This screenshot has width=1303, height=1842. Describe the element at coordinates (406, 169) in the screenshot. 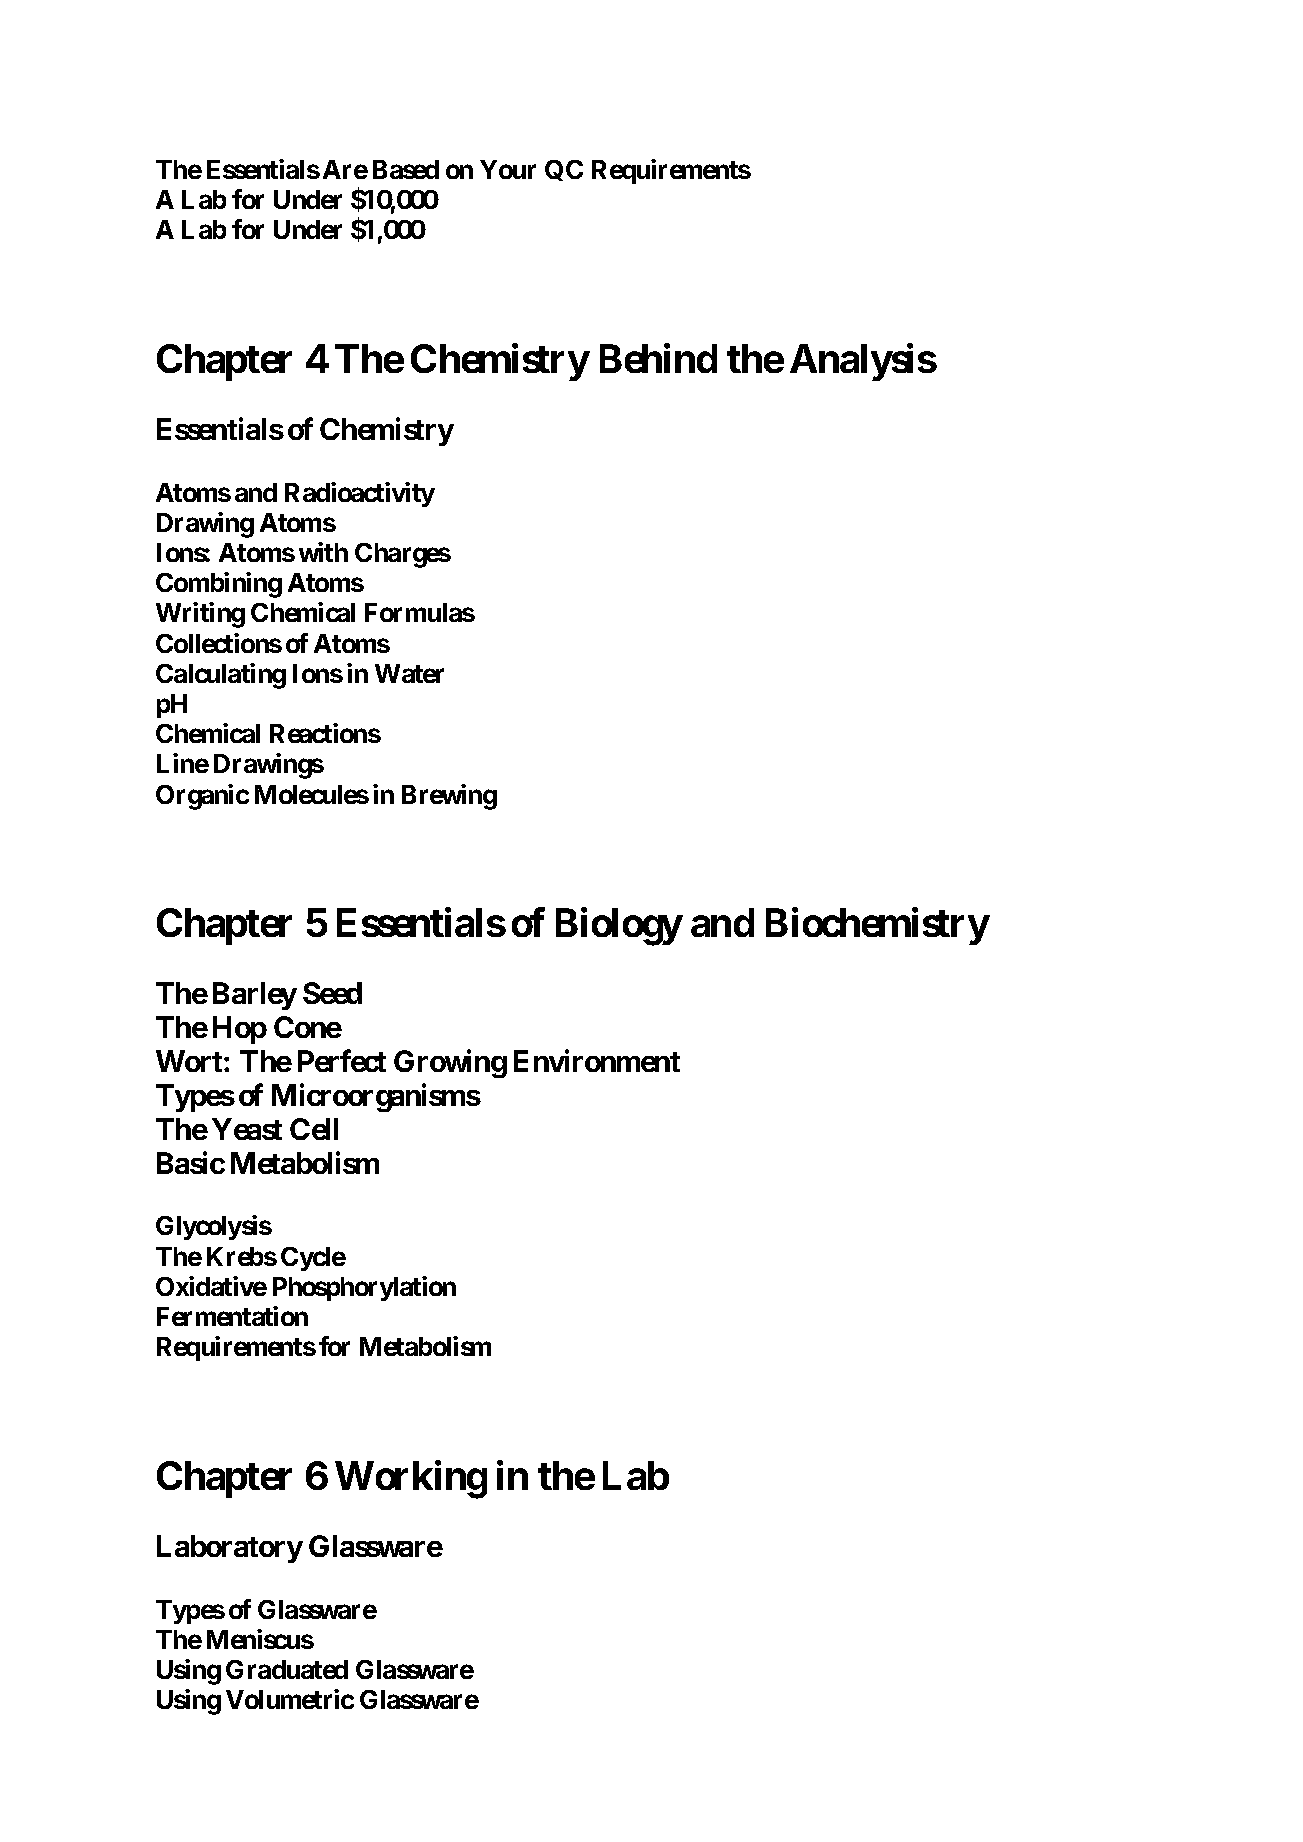

I see `Based` at that location.
